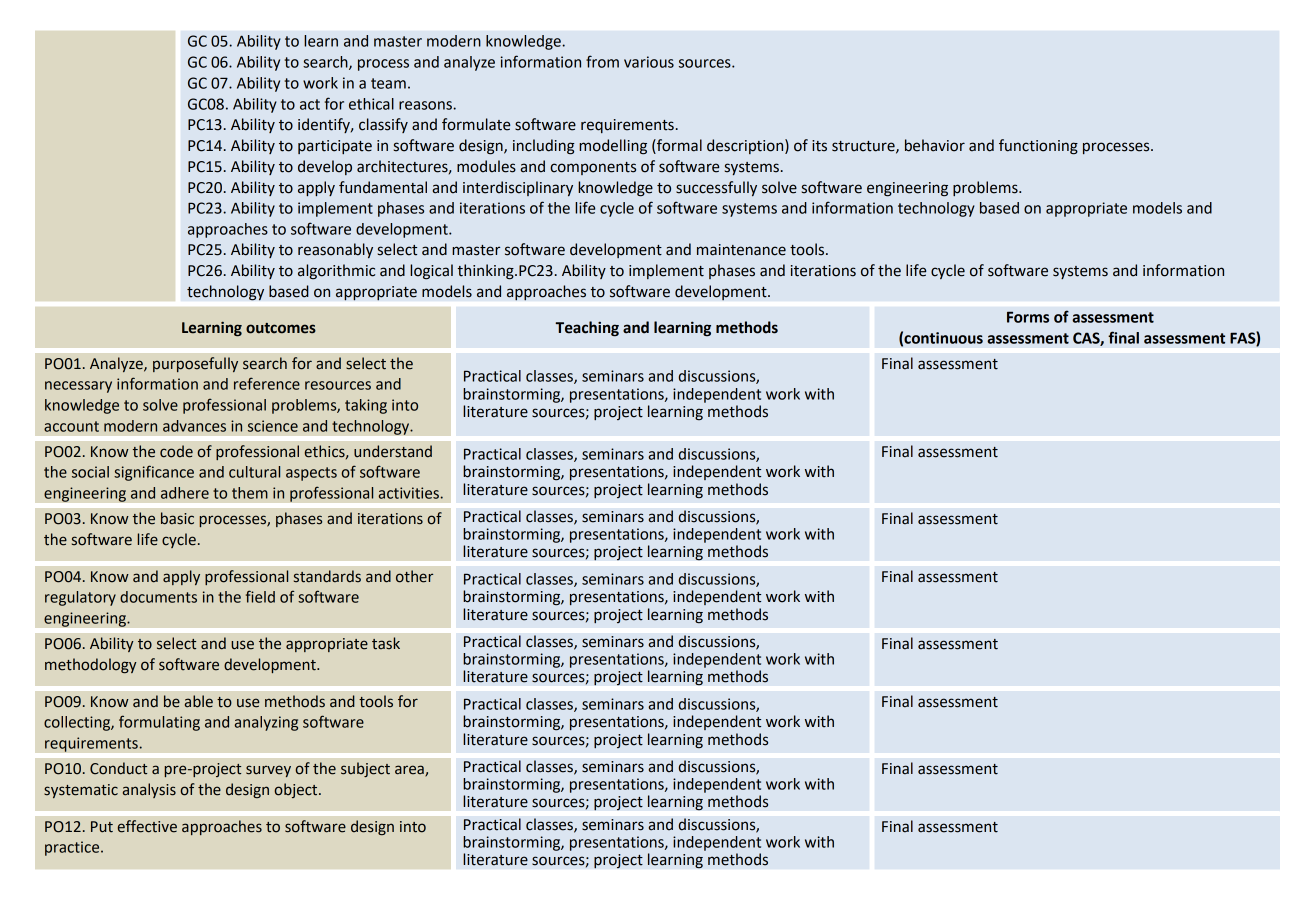 The height and width of the page is (924, 1308). I want to click on documents, so click(158, 597).
